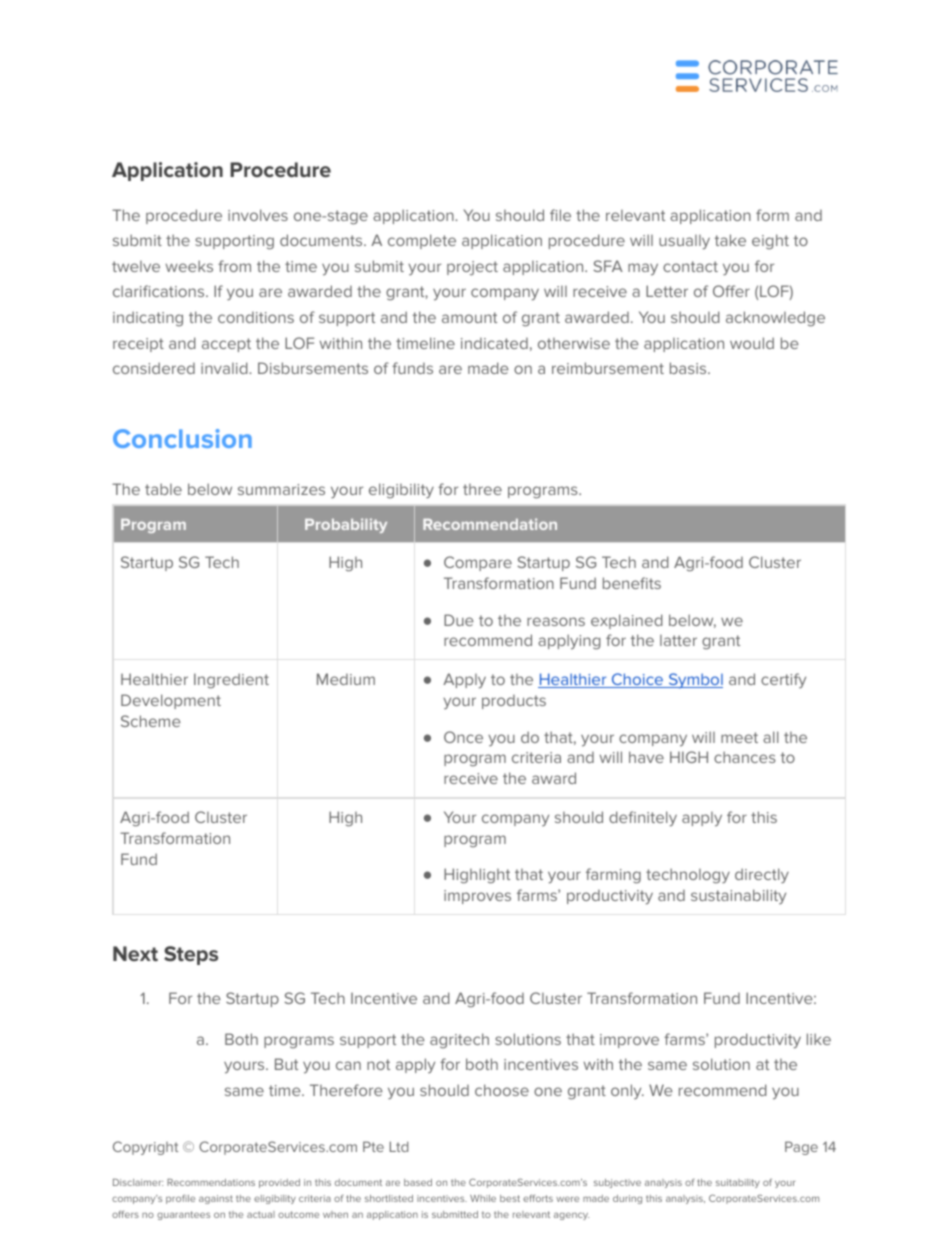  Describe the element at coordinates (231, 681) in the screenshot. I see `Ingredient` at that location.
